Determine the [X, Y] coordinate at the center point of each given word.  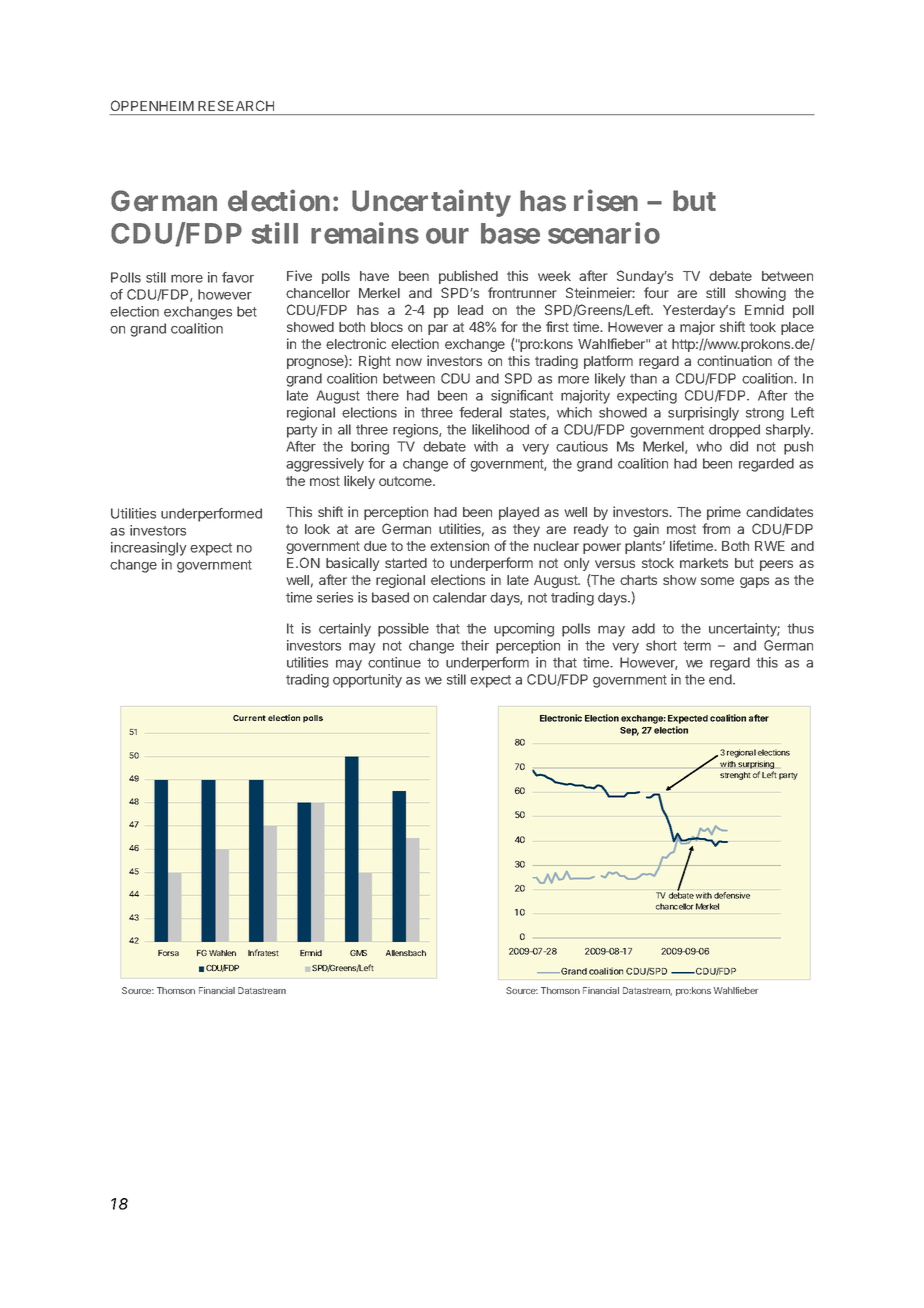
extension [459, 545]
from [716, 528]
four [656, 292]
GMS [358, 953]
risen [606, 200]
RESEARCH [236, 105]
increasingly [149, 549]
